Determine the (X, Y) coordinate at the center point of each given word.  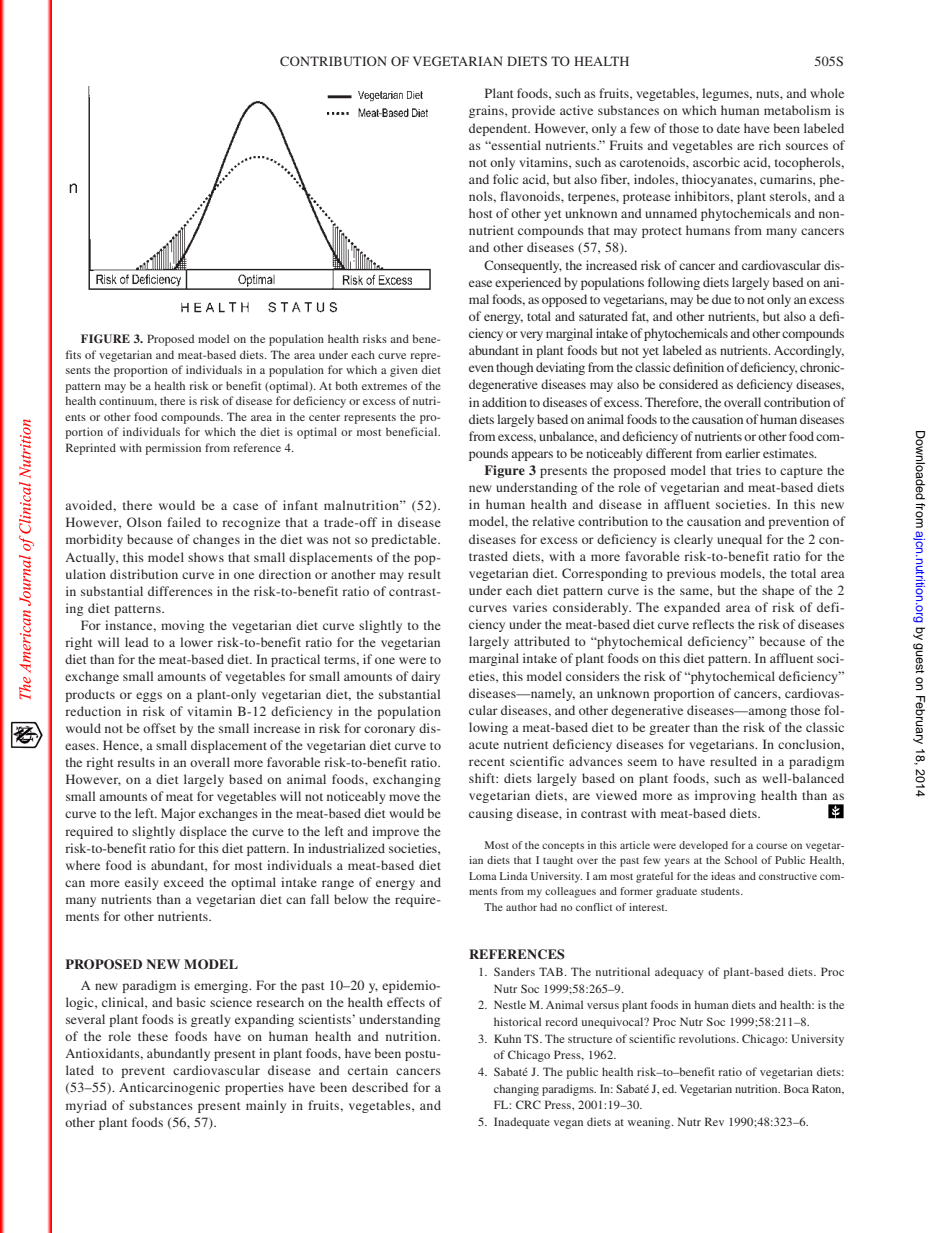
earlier (742, 453)
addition (504, 402)
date (728, 128)
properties (254, 1088)
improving (725, 796)
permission (173, 449)
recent (487, 762)
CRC (528, 1104)
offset (159, 728)
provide (533, 111)
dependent (499, 129)
